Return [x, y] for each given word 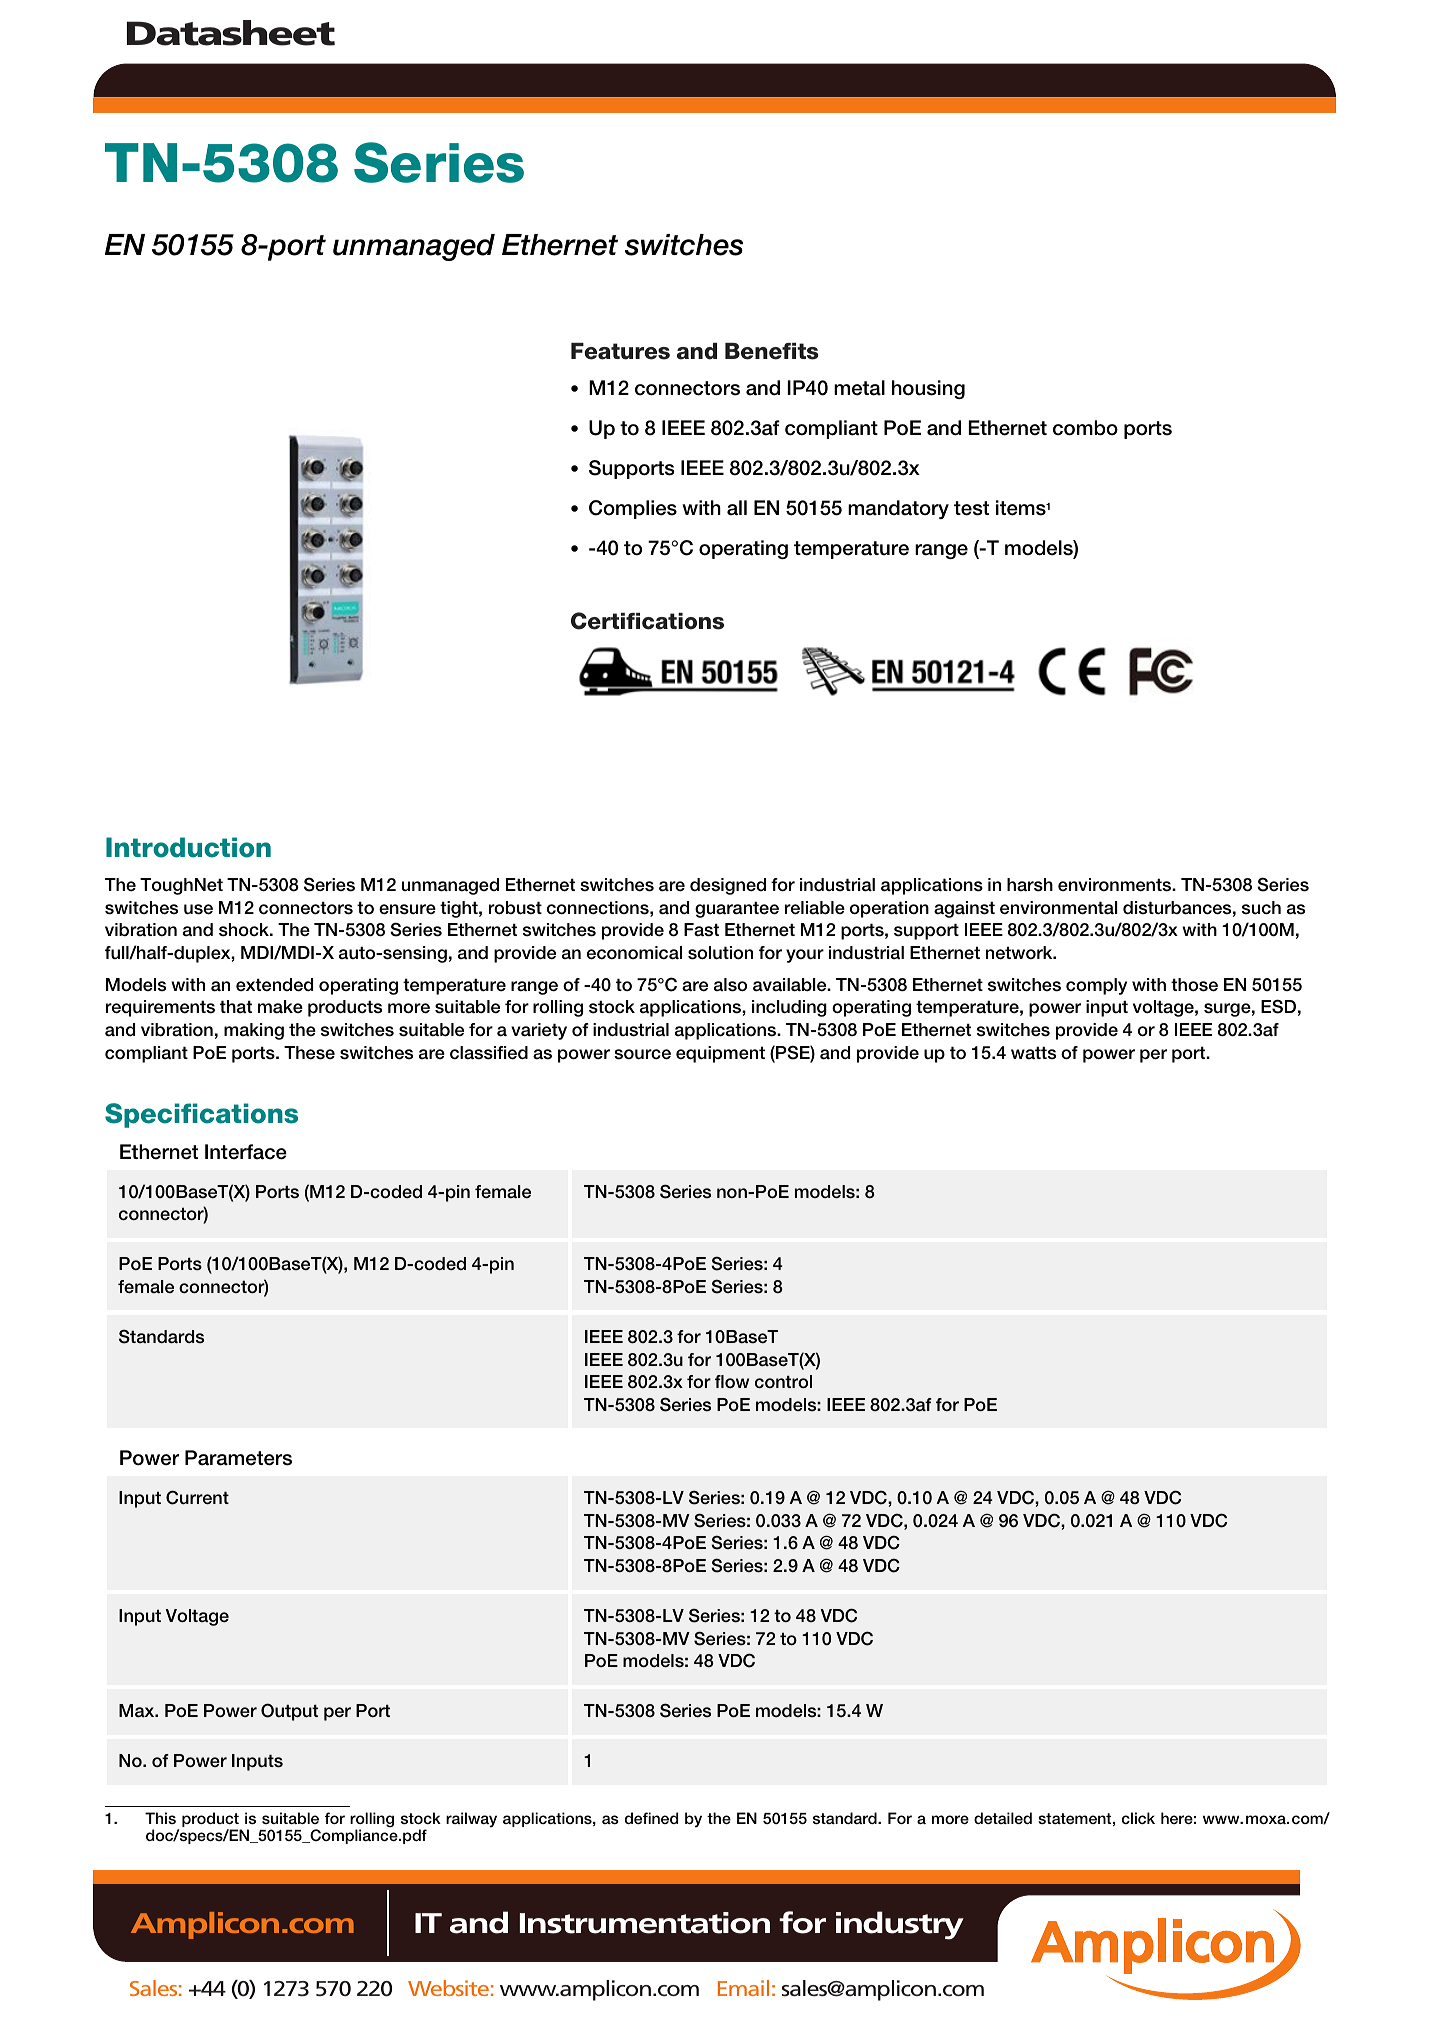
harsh [1030, 885]
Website [448, 1988]
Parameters [238, 1458]
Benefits [772, 351]
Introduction [188, 847]
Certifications [647, 621]
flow [732, 1381]
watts [1033, 1053]
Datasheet [231, 33]
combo [1085, 428]
